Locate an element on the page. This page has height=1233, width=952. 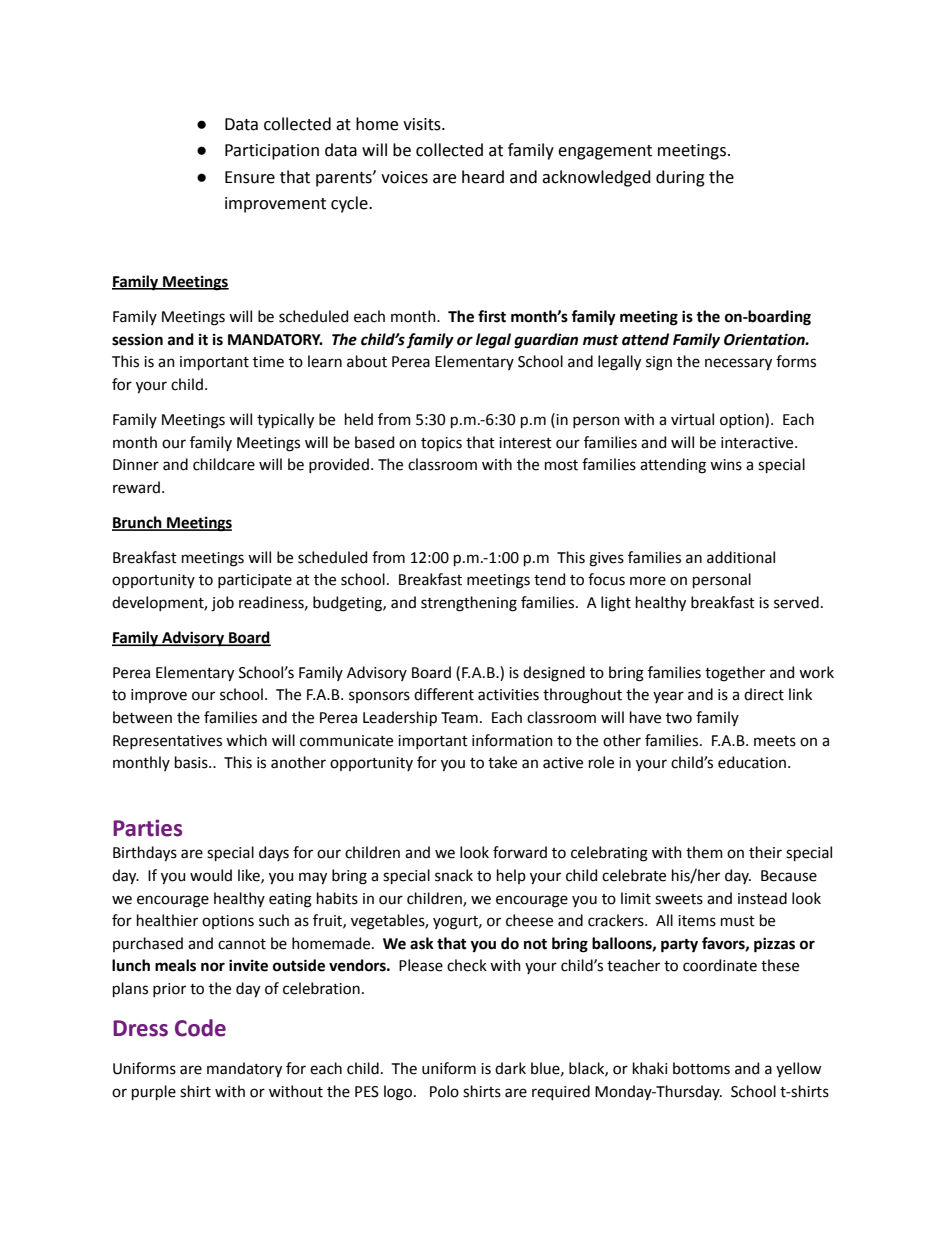
job is located at coordinates (222, 604).
